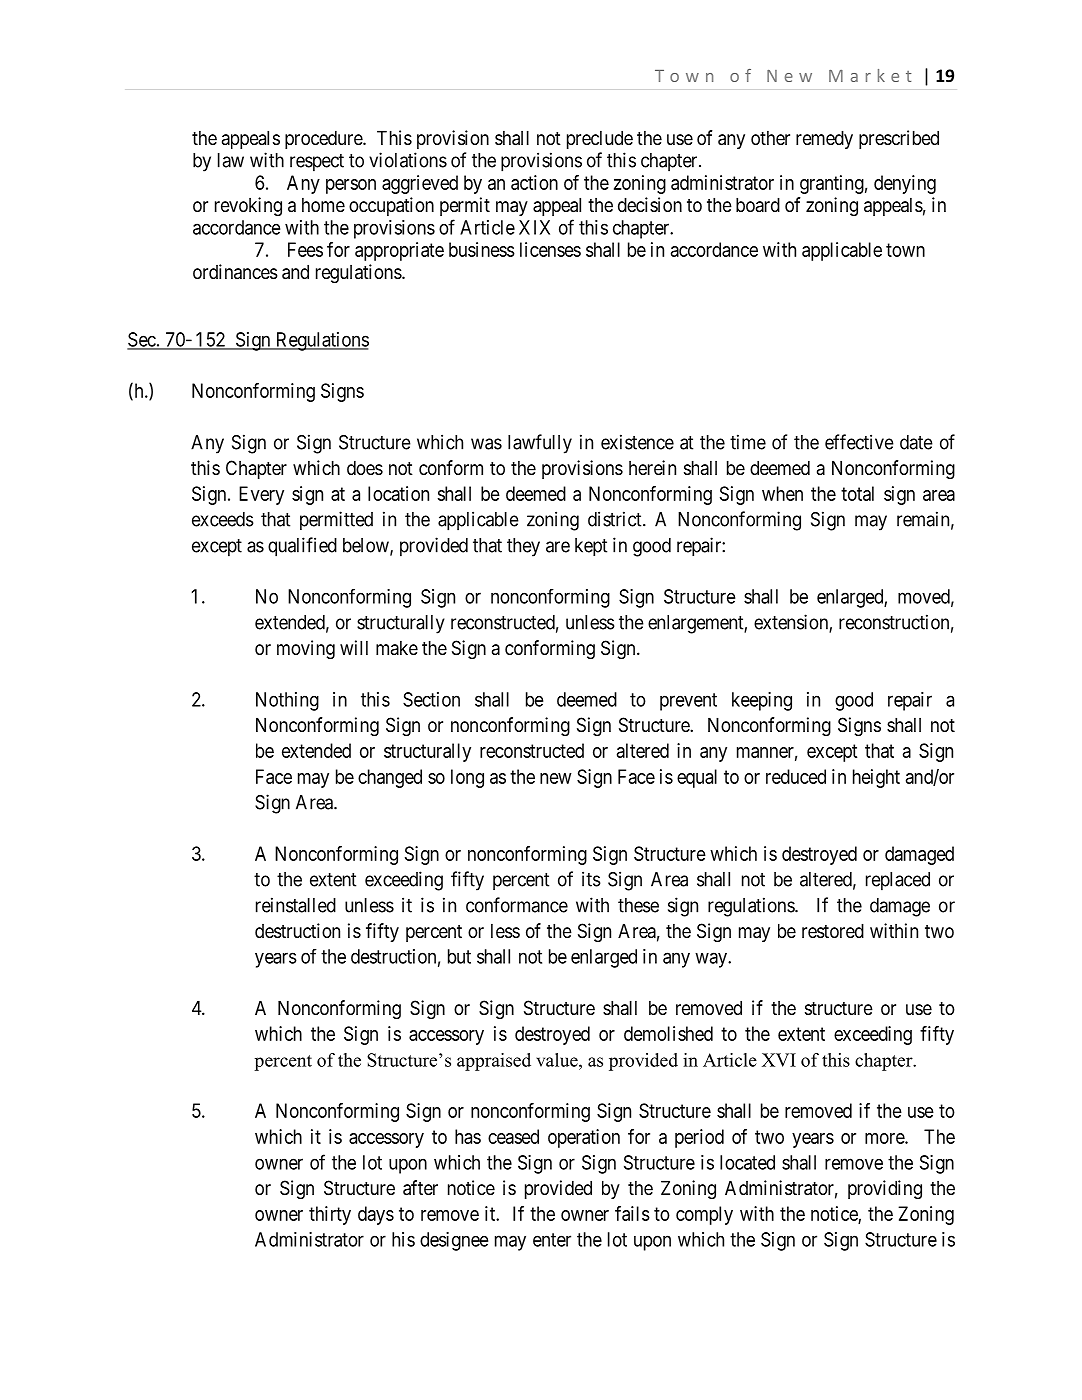  Describe the element at coordinates (287, 701) in the image. I see `Nothing` at that location.
